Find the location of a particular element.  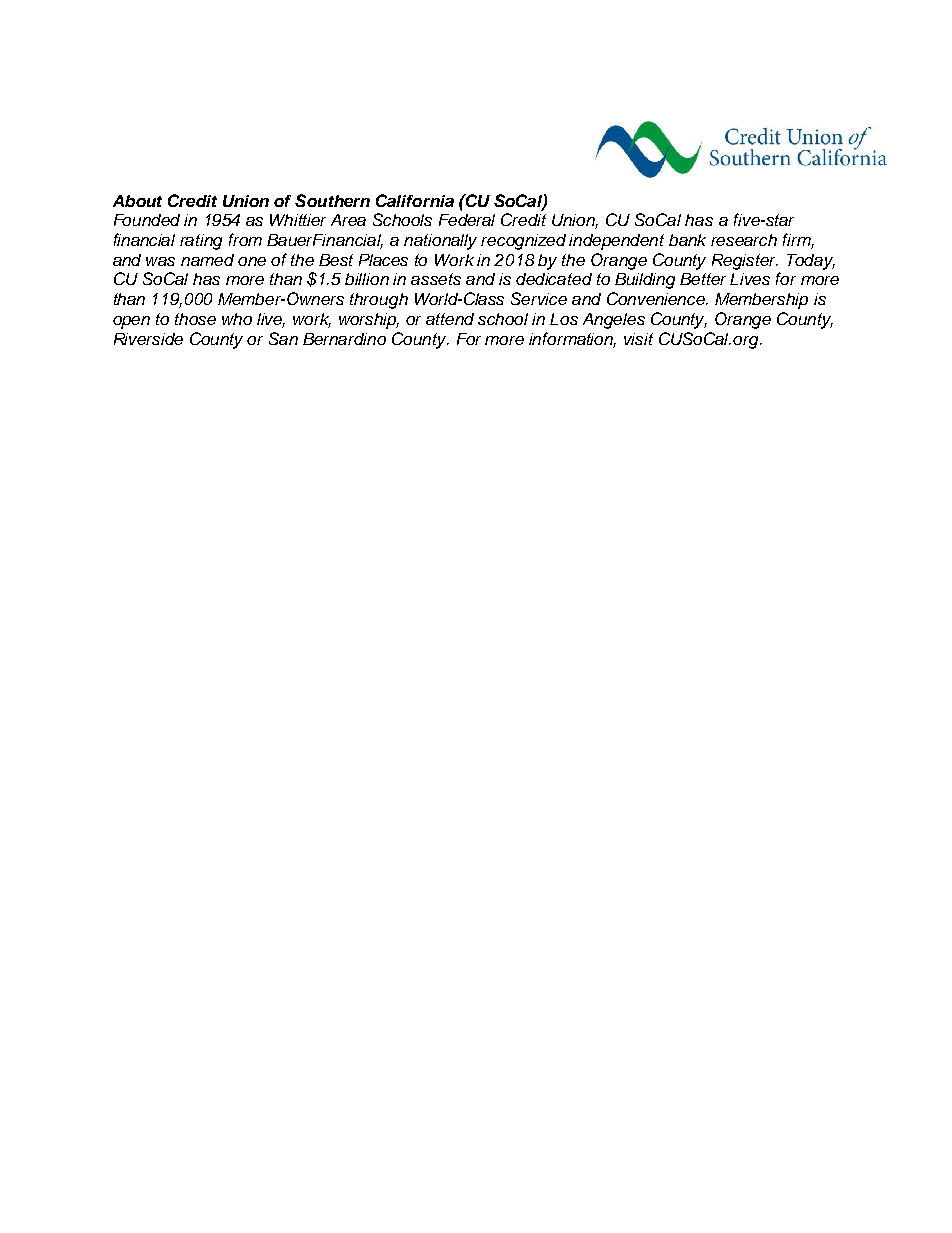

those is located at coordinates (195, 319).
